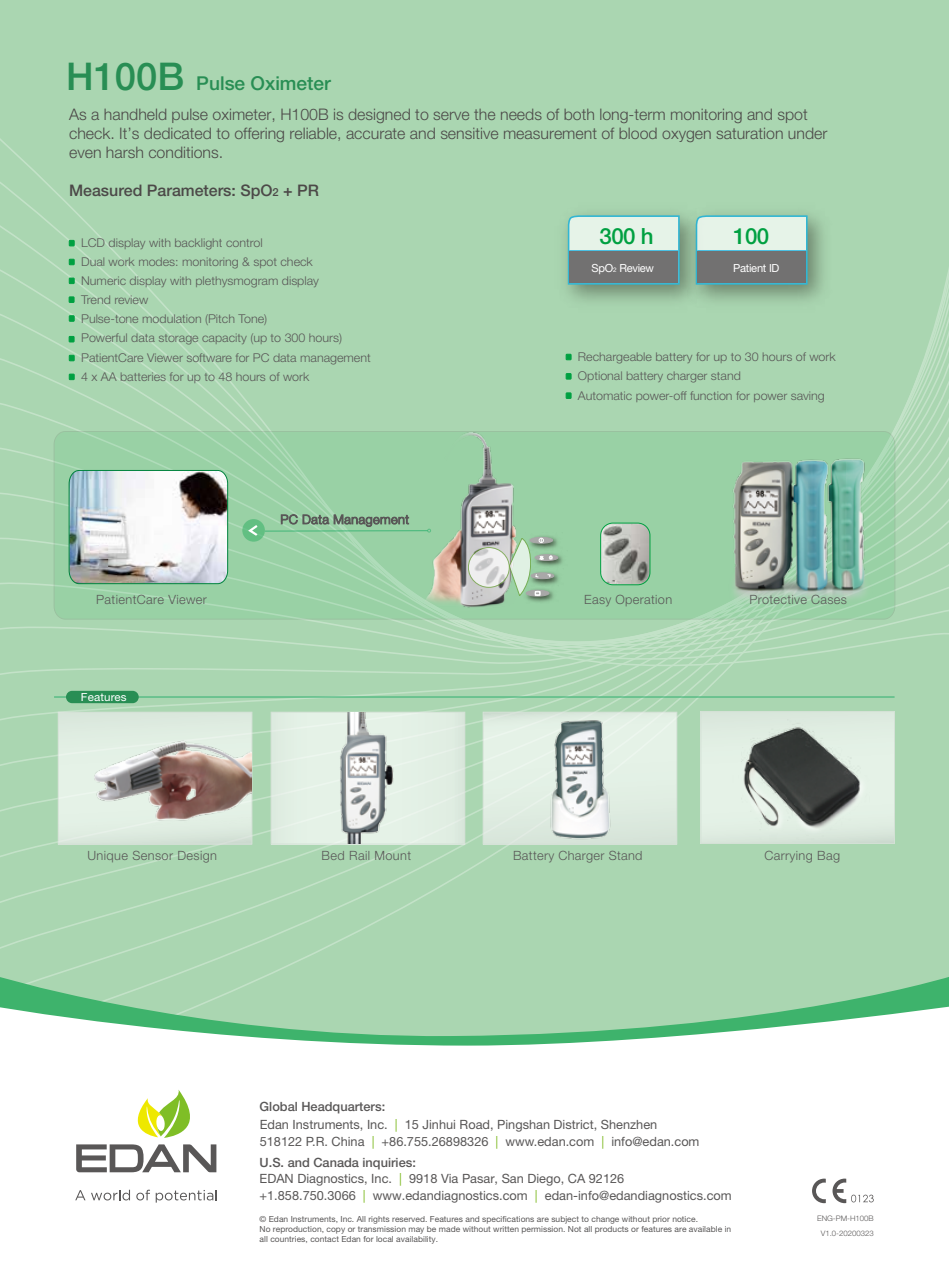 This screenshot has width=949, height=1288. What do you see at coordinates (469, 133) in the screenshot?
I see `sensitive` at bounding box center [469, 133].
